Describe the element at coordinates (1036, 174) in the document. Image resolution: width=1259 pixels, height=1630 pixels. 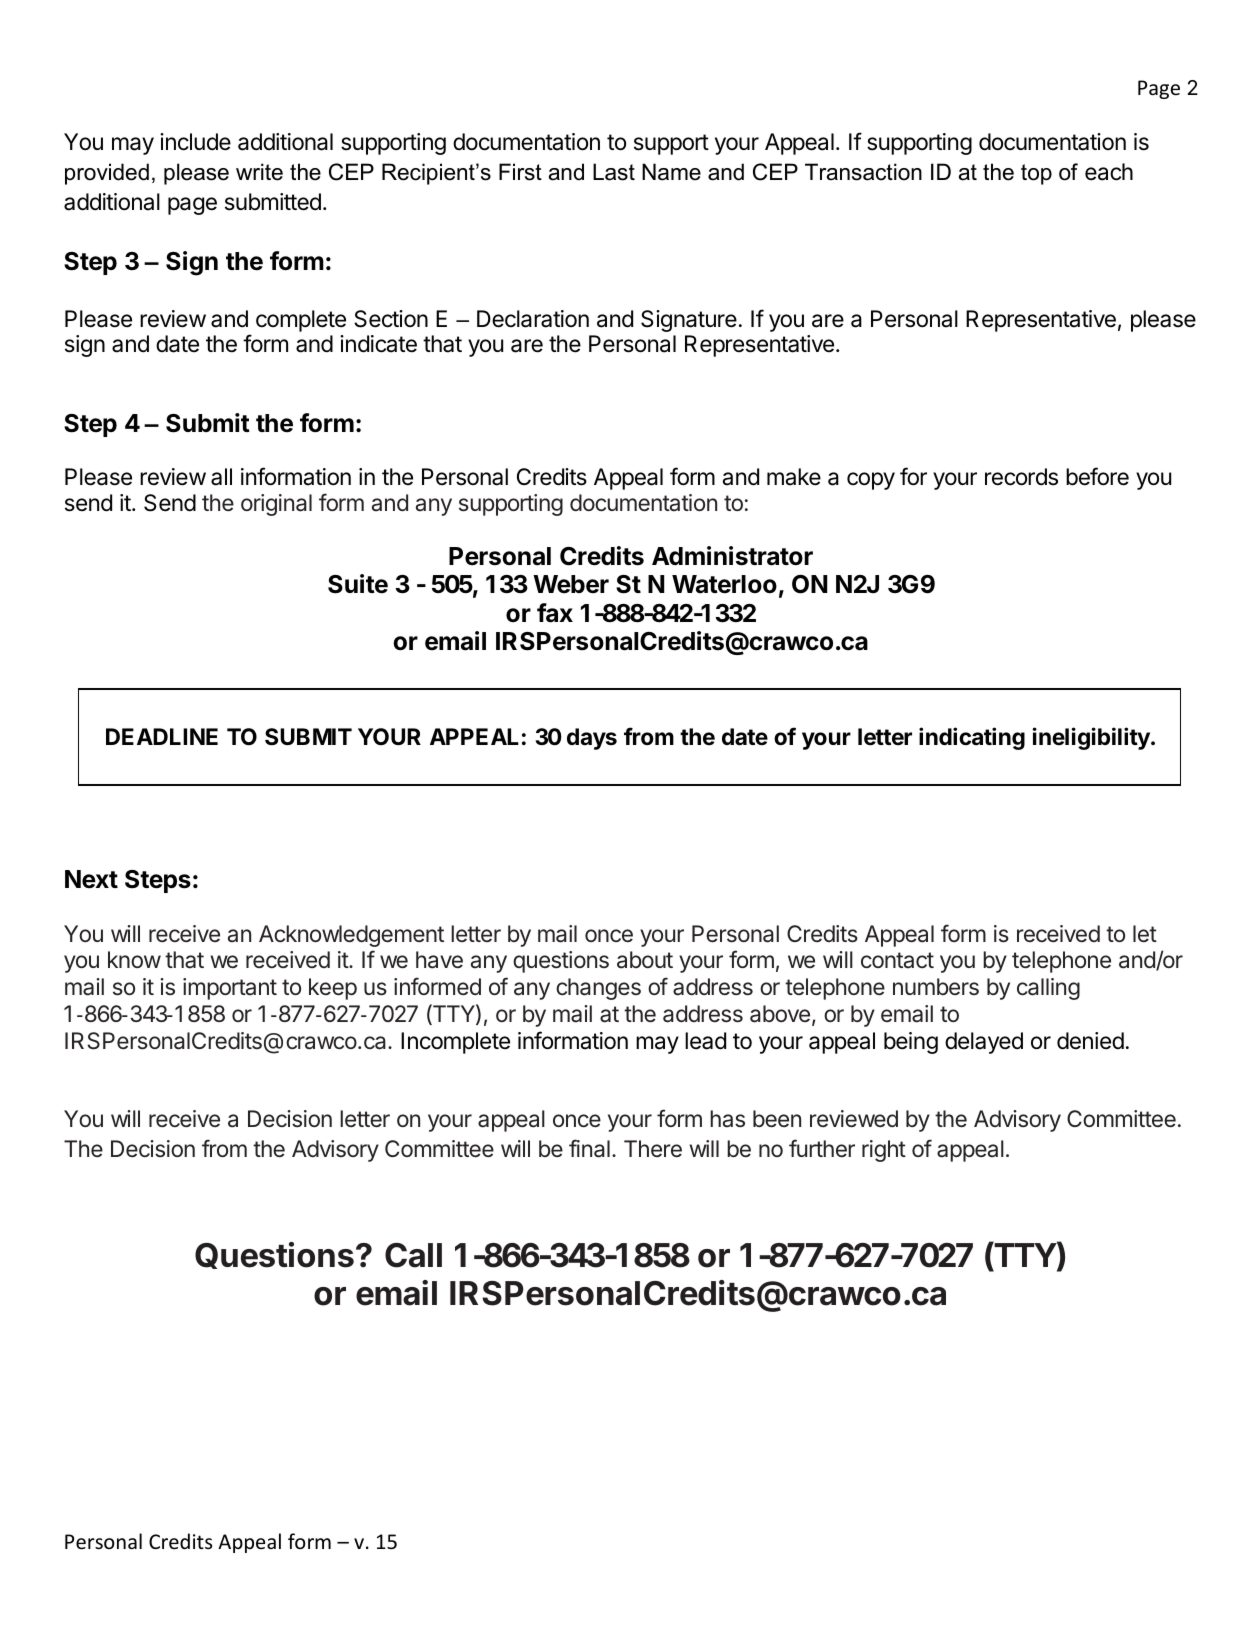
I see `top` at that location.
